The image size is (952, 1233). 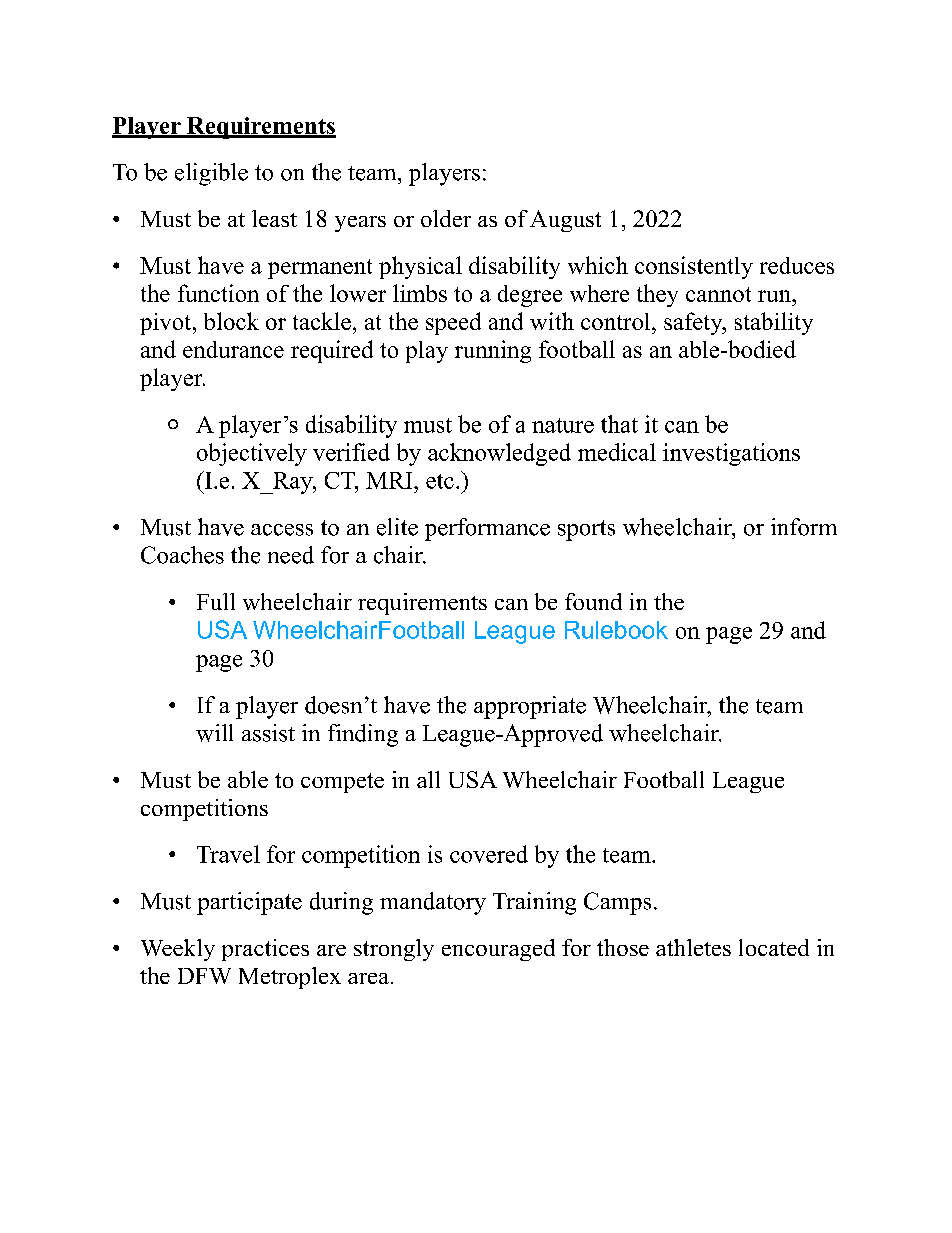 I want to click on acknowledged, so click(x=499, y=454).
